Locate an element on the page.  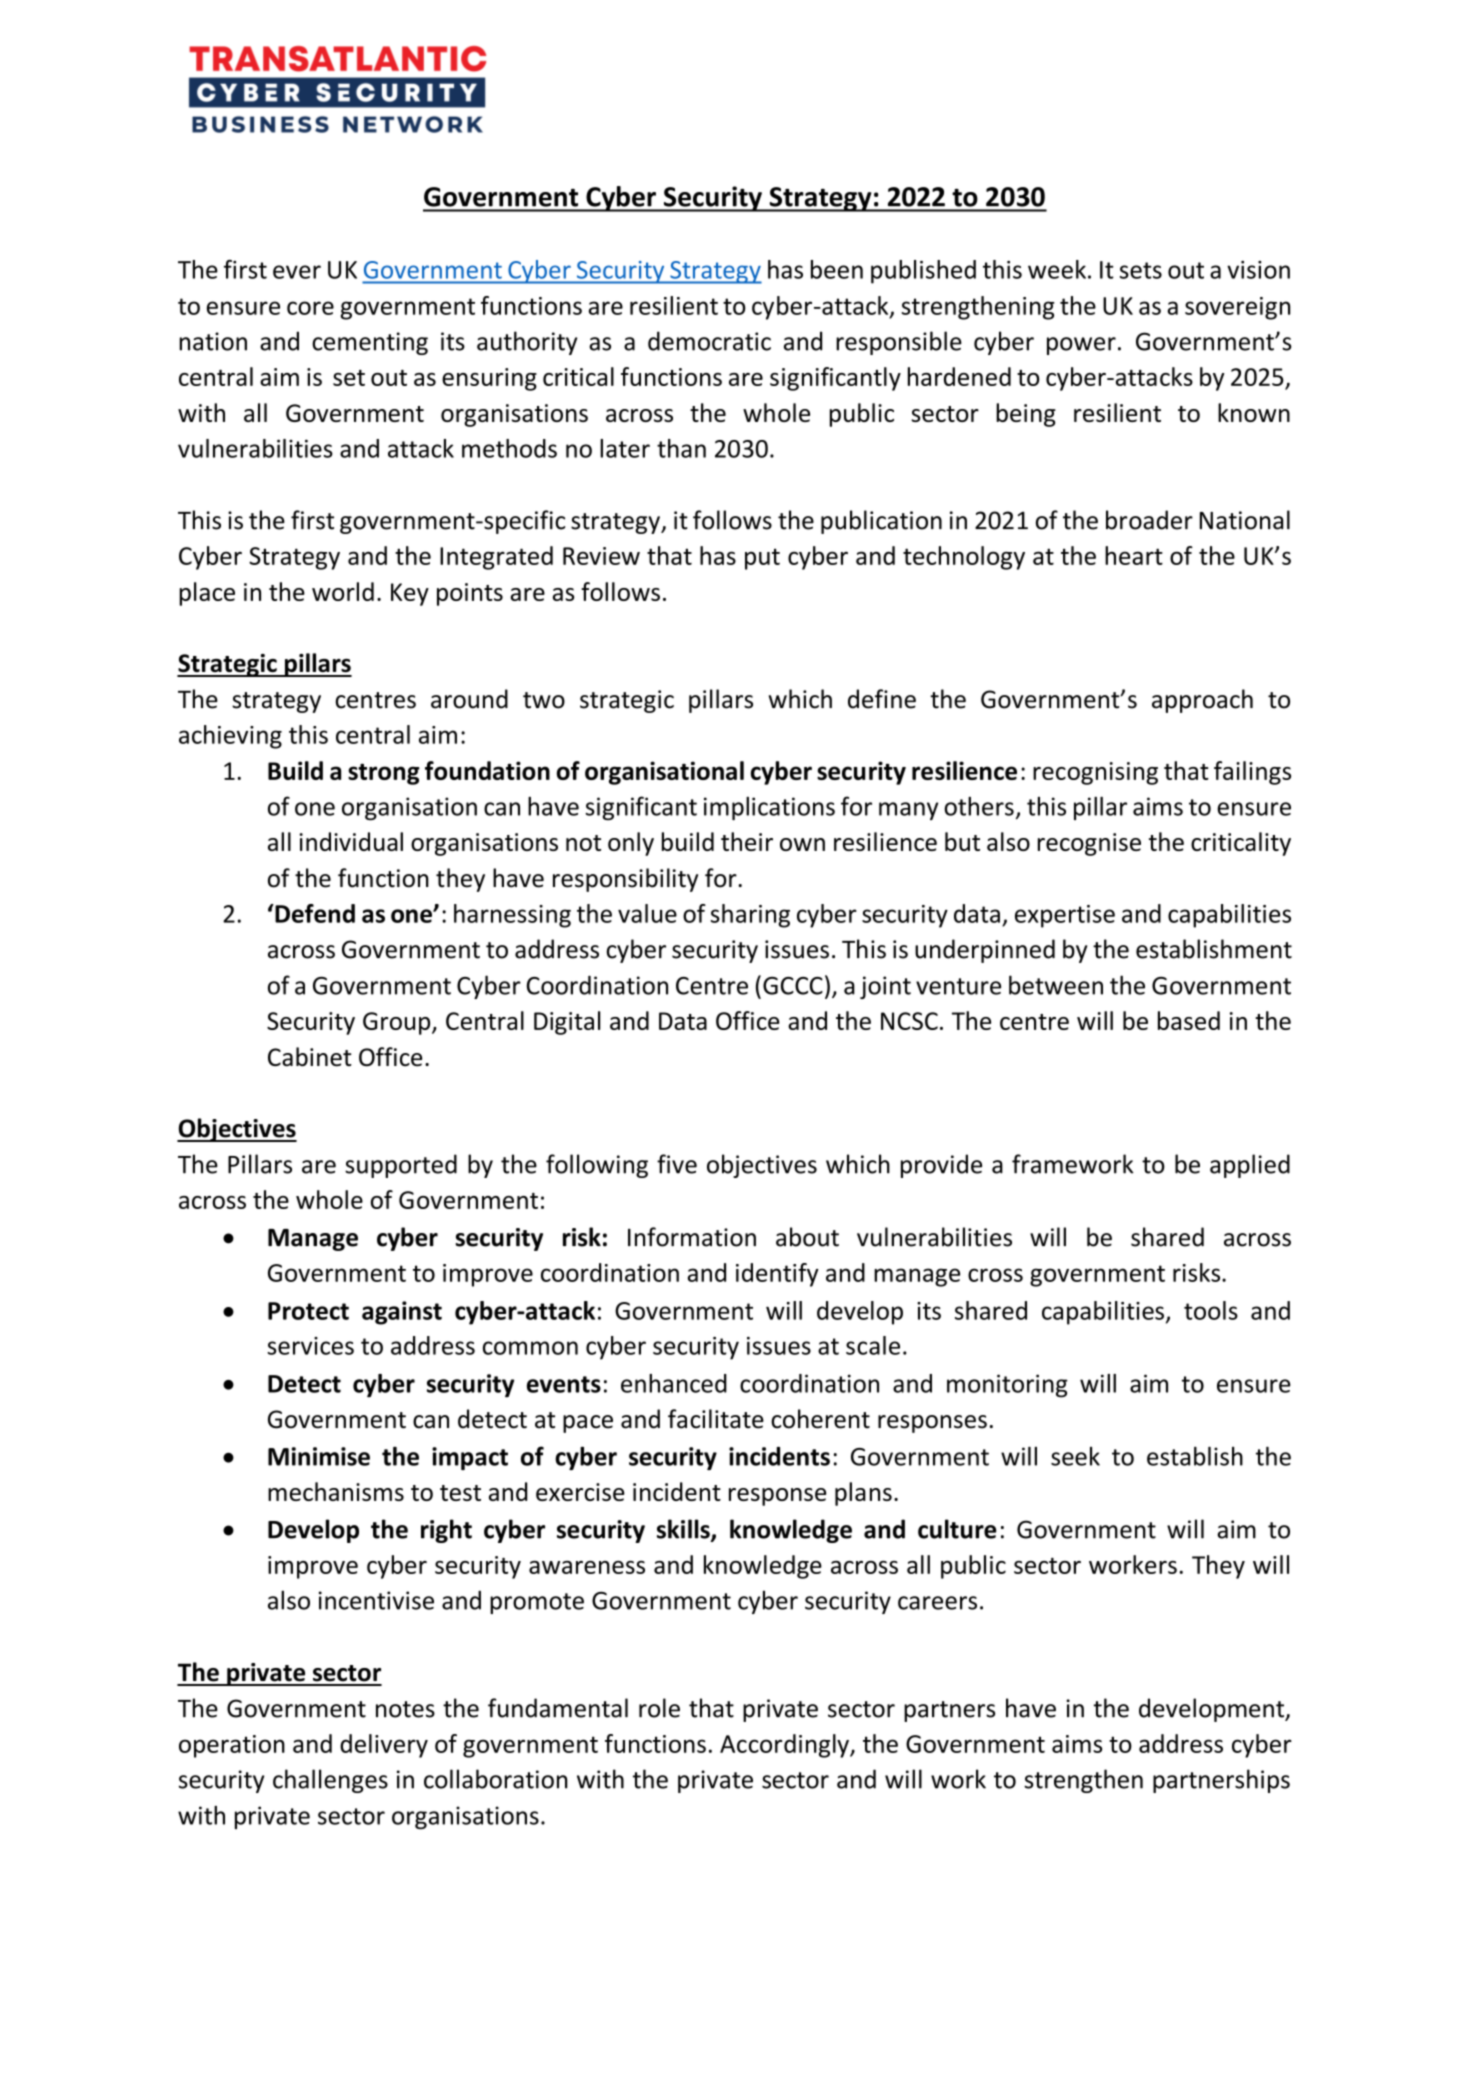
recognise is located at coordinates (1089, 844).
